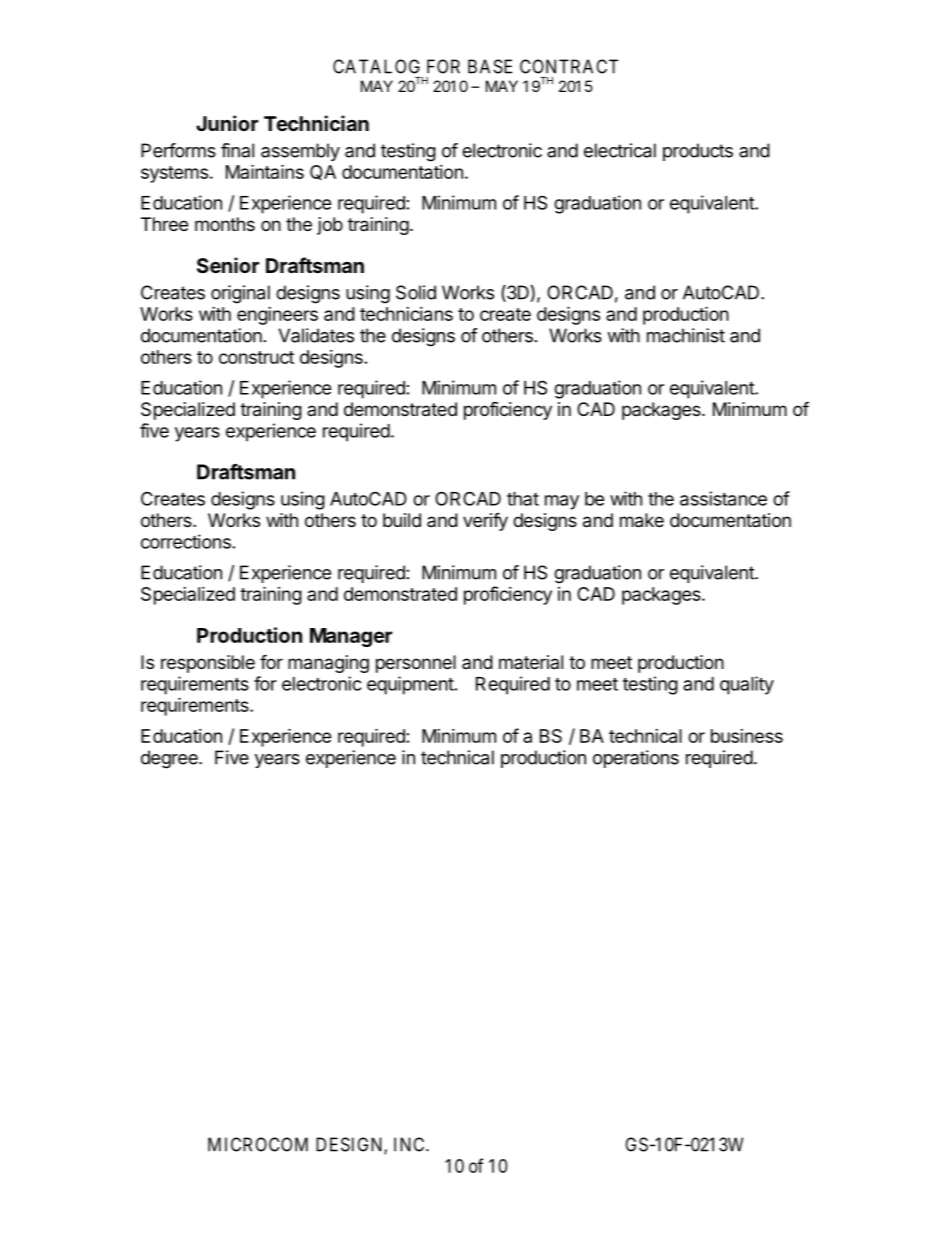  I want to click on personnel, so click(416, 664).
